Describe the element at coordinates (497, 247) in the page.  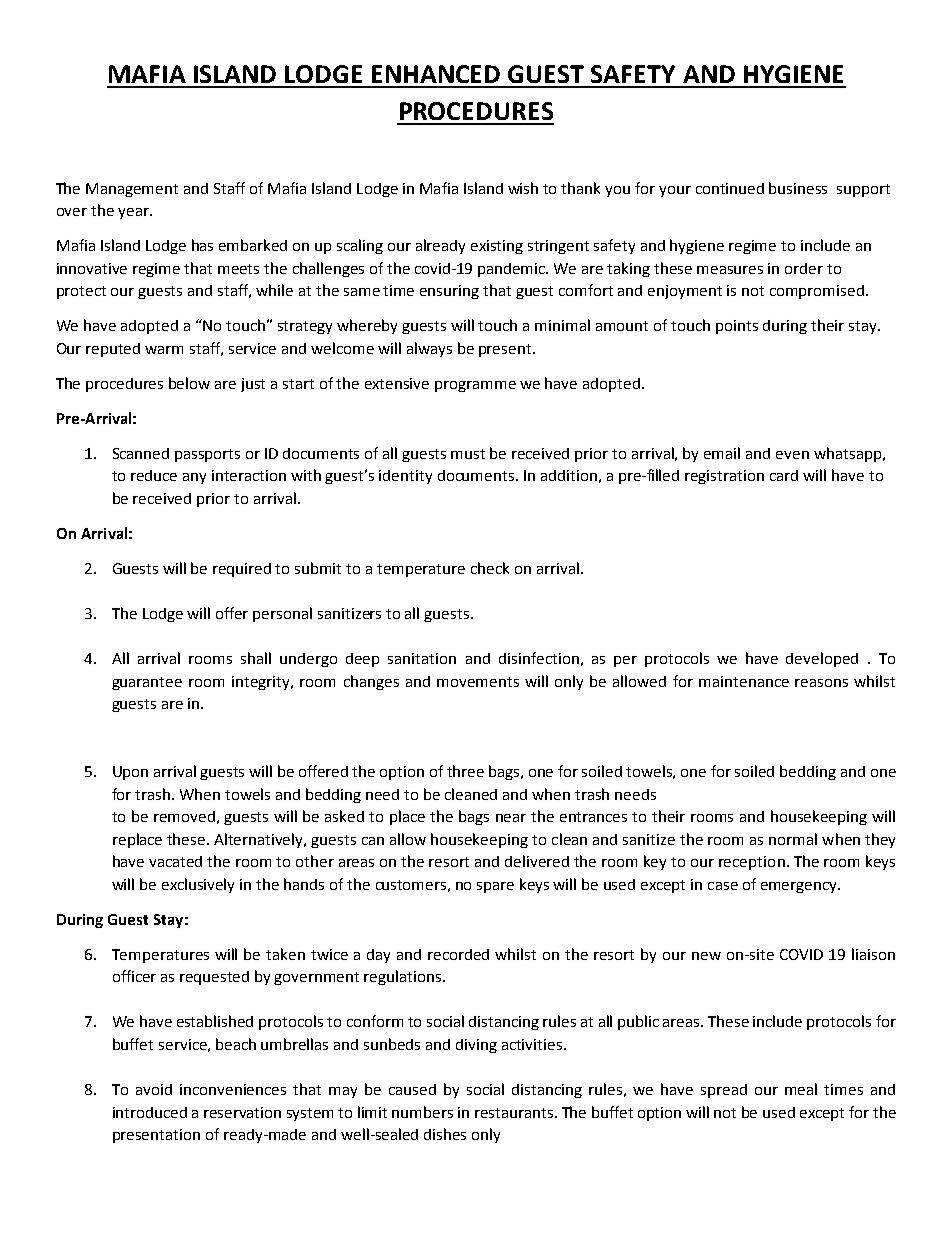
I see `existing` at that location.
